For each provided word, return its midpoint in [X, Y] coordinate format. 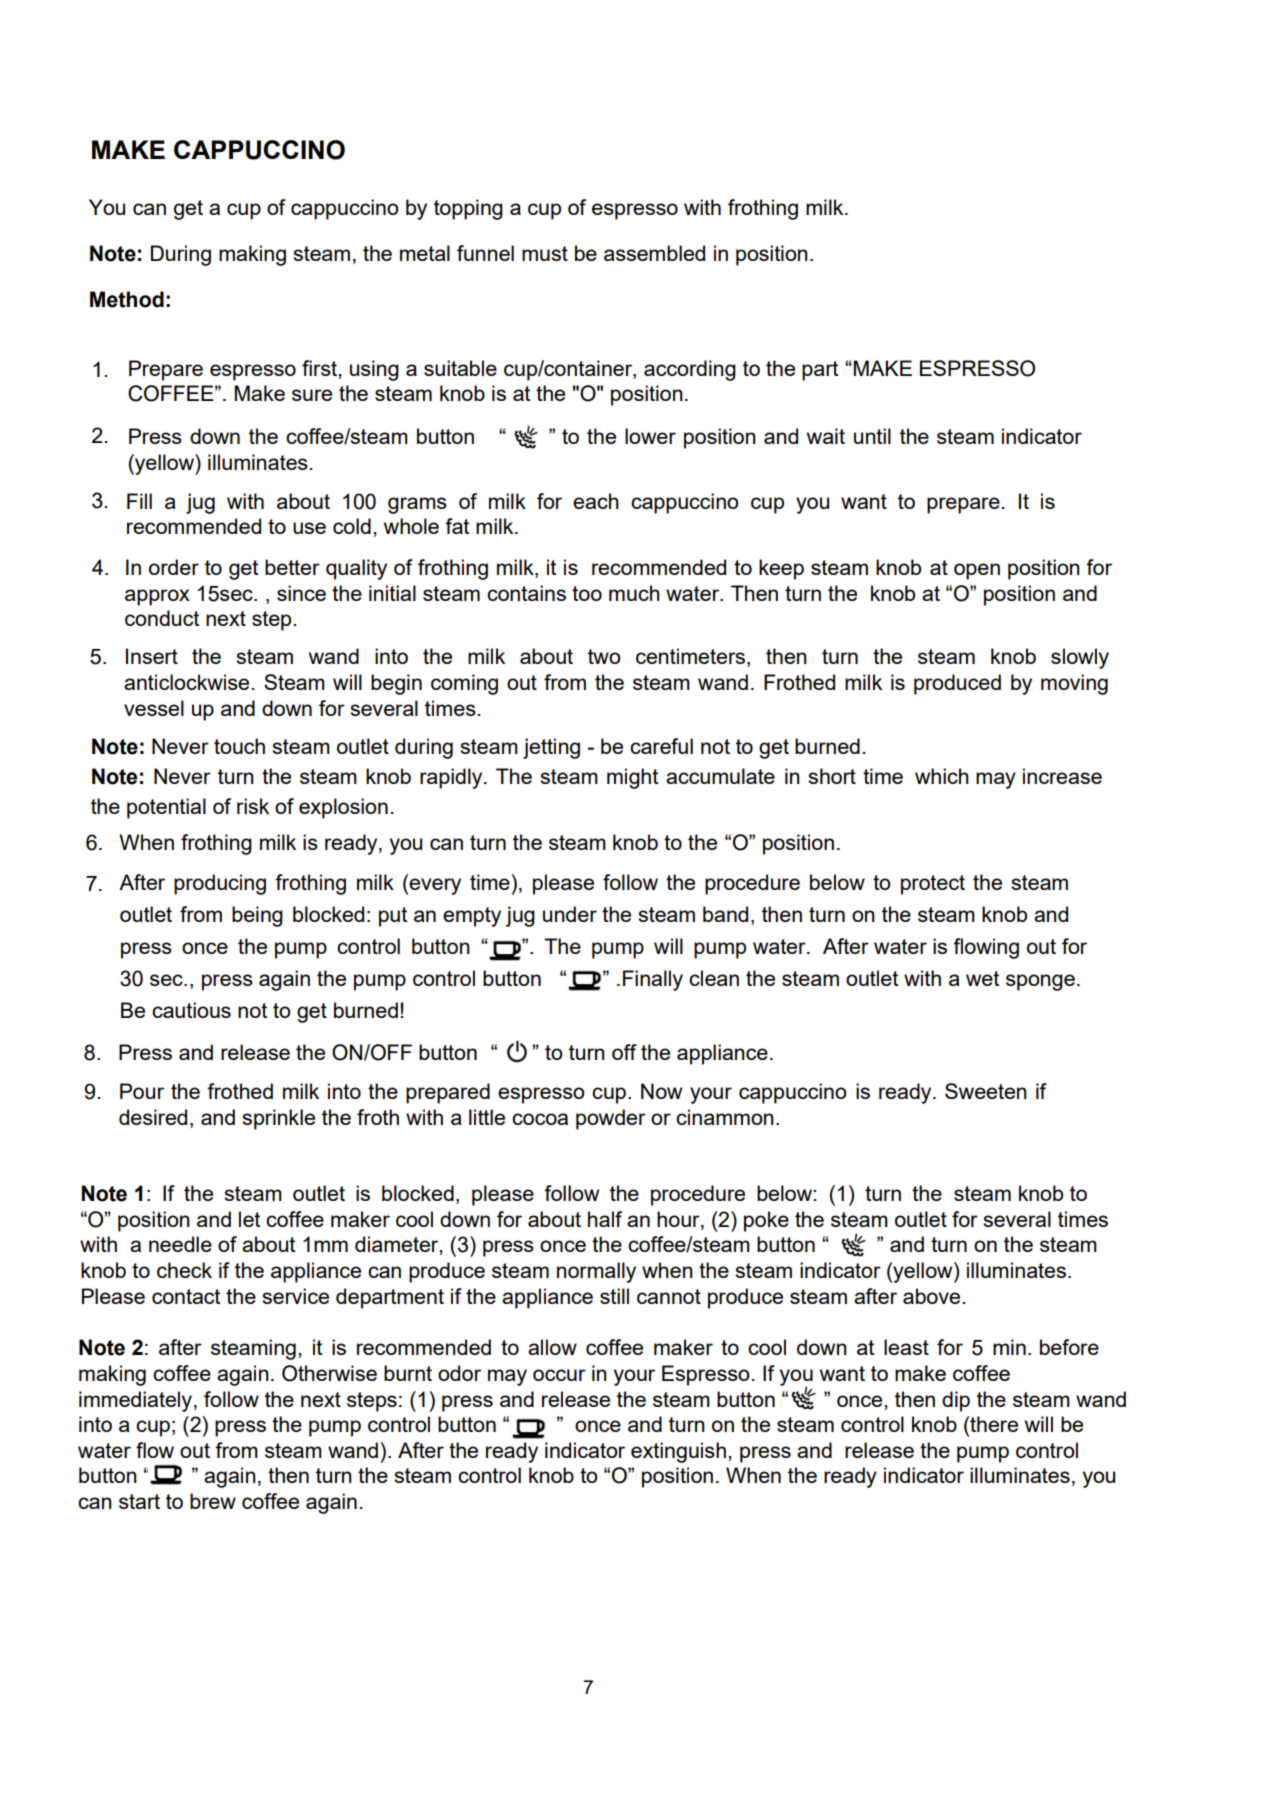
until [872, 436]
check [184, 1270]
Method [127, 299]
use [309, 528]
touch [239, 746]
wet [982, 978]
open [977, 571]
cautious [191, 1010]
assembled [654, 253]
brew [213, 1501]
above [931, 1296]
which [942, 776]
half [605, 1219]
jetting [551, 748]
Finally [653, 980]
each [596, 501]
